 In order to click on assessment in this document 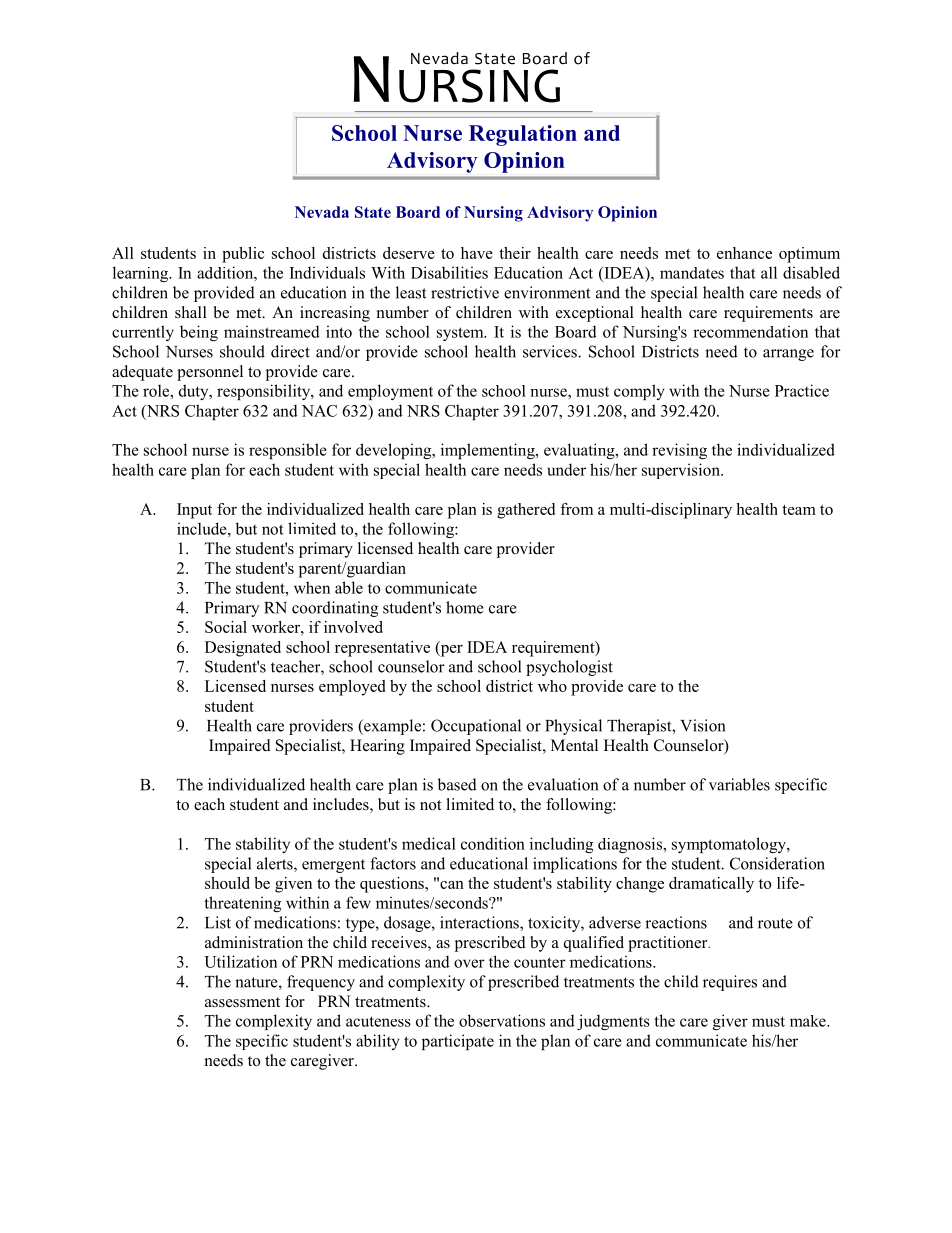, I will do `click(242, 1002)`.
